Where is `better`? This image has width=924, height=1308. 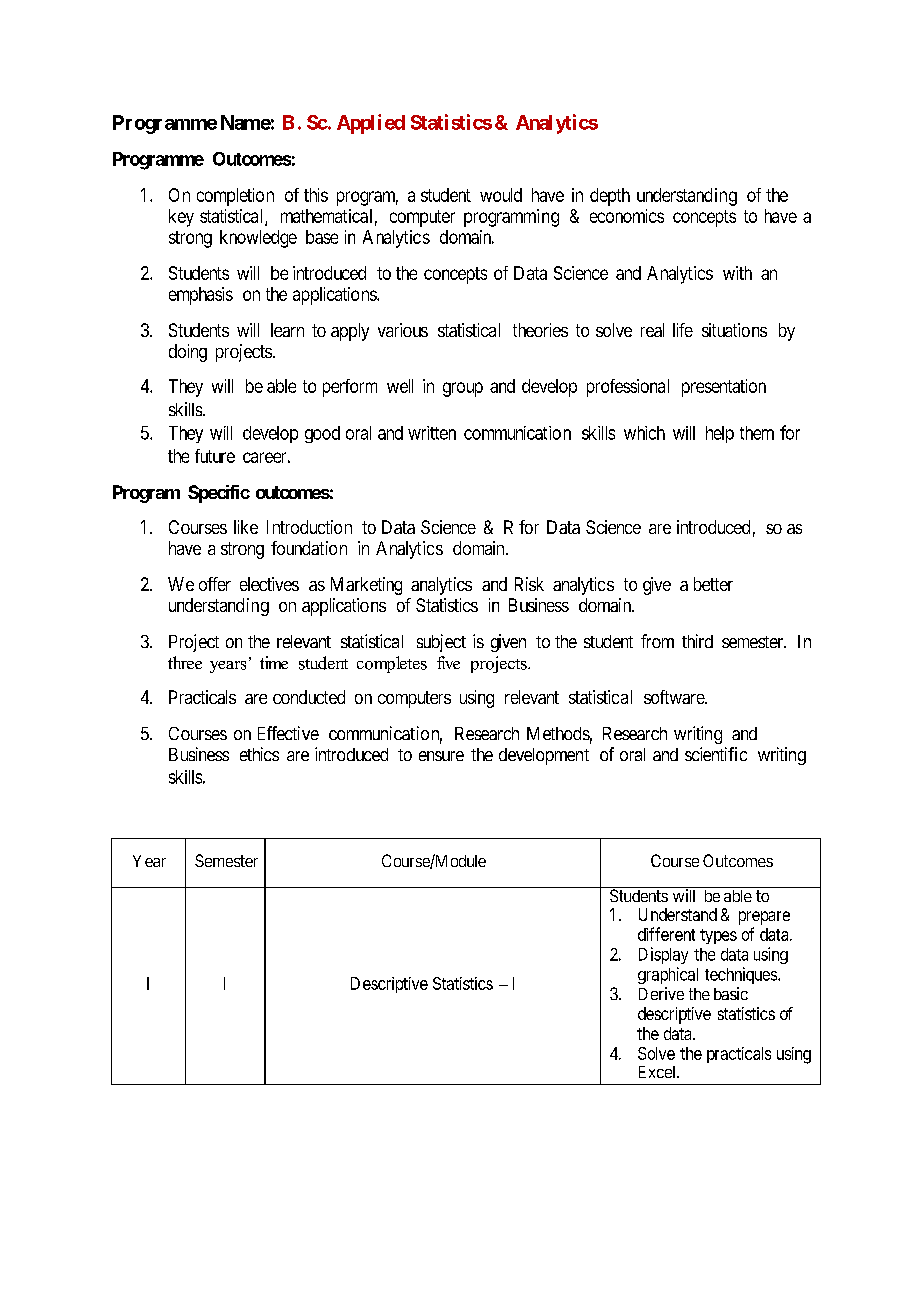 better is located at coordinates (713, 584).
